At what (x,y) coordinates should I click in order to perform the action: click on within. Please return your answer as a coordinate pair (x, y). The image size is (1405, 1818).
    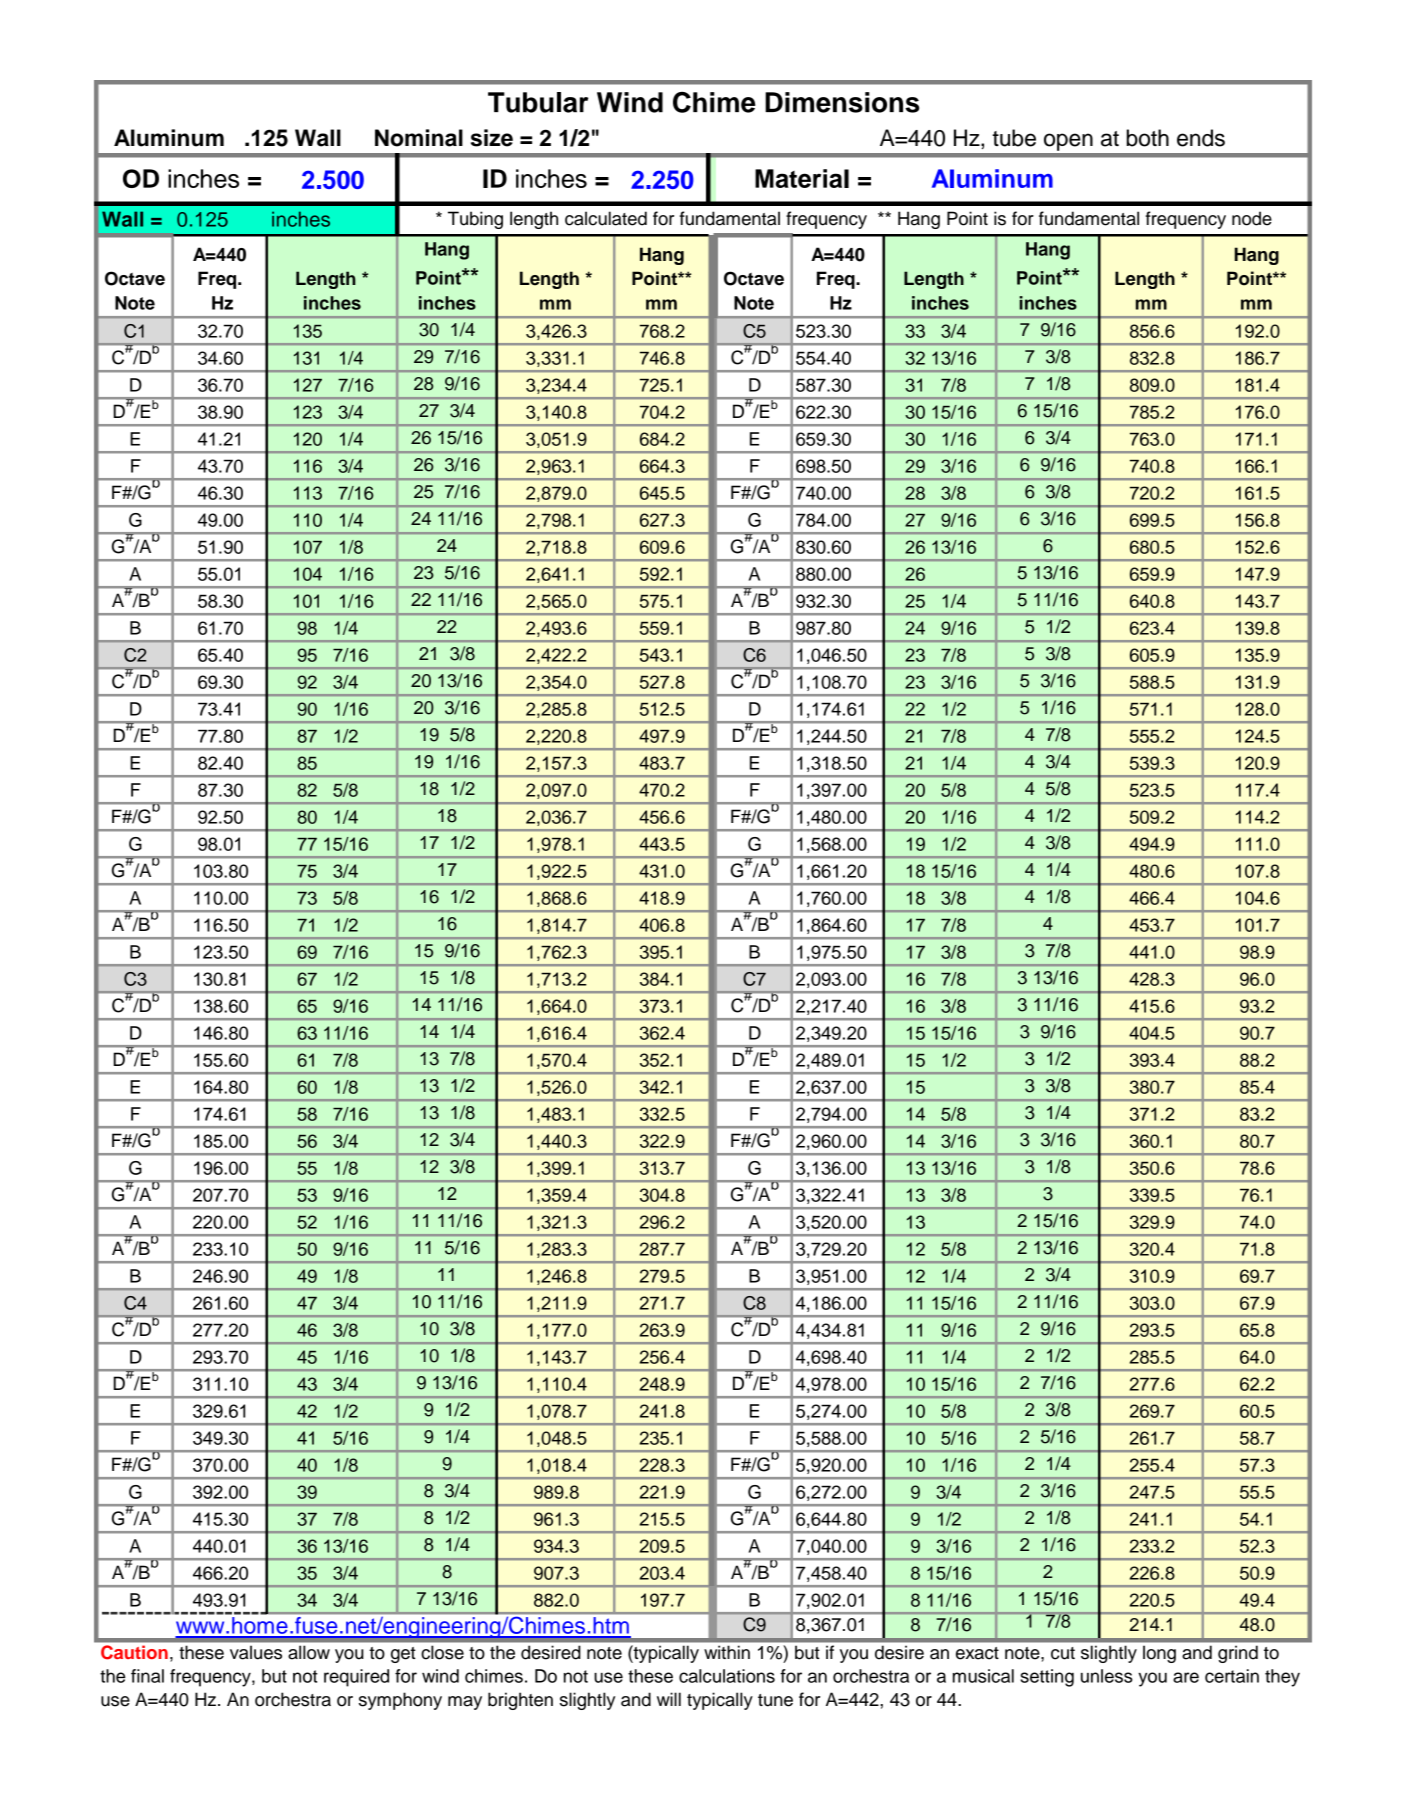
    Looking at the image, I should click on (727, 1652).
